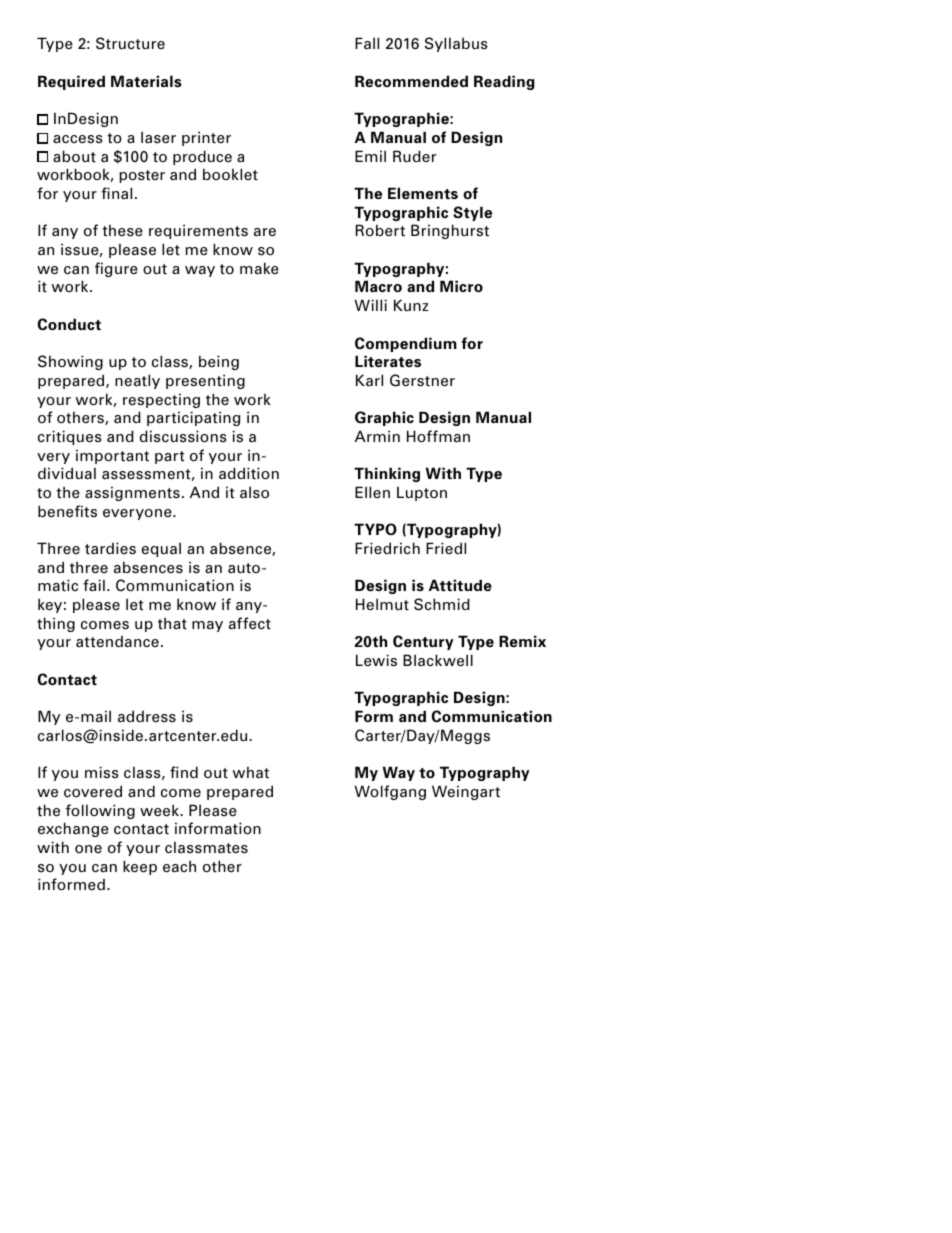  I want to click on these, so click(122, 230).
